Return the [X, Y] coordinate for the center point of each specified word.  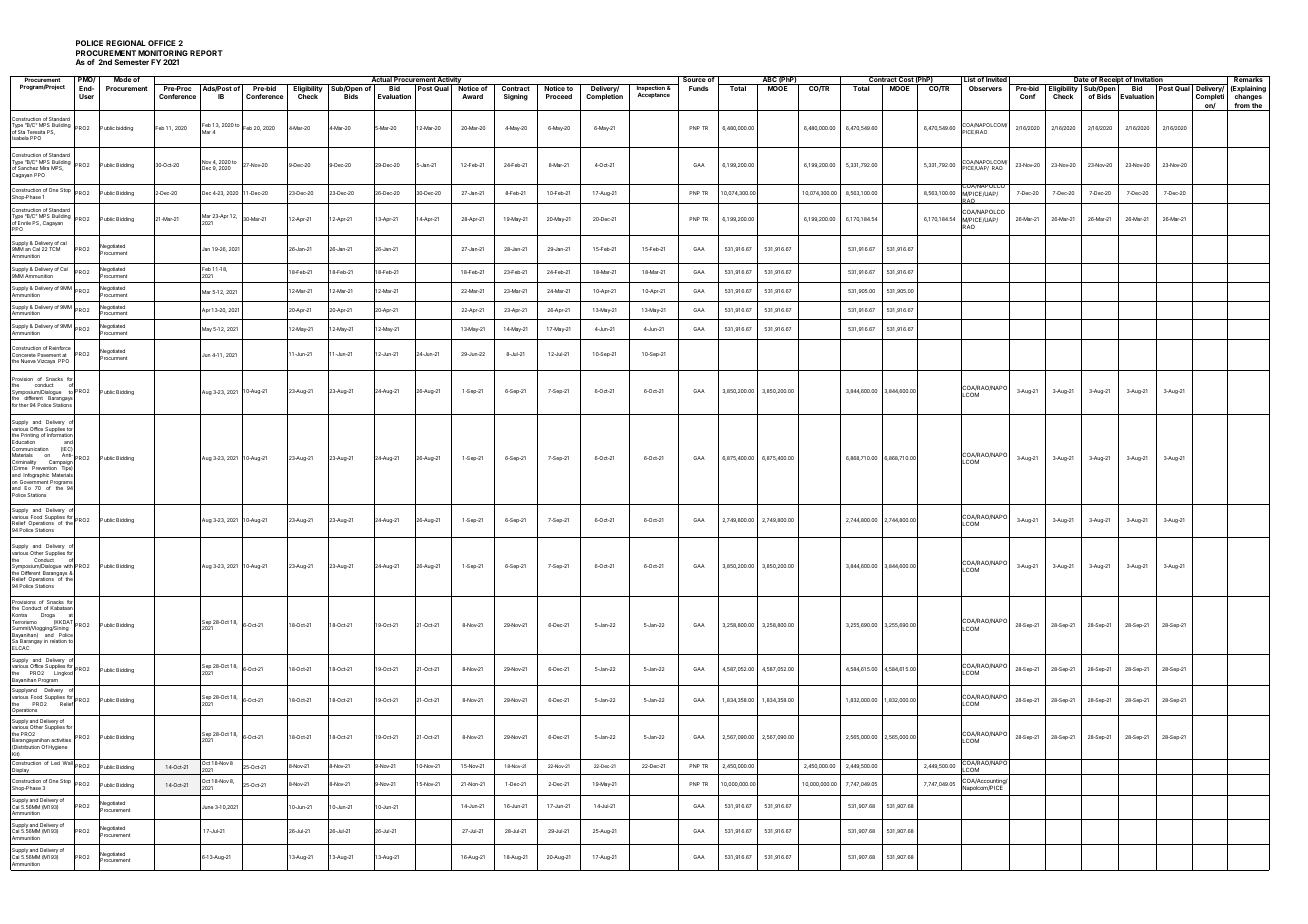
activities [61, 740]
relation [58, 641]
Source [694, 79]
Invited [996, 79]
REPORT [206, 53]
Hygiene [57, 747]
